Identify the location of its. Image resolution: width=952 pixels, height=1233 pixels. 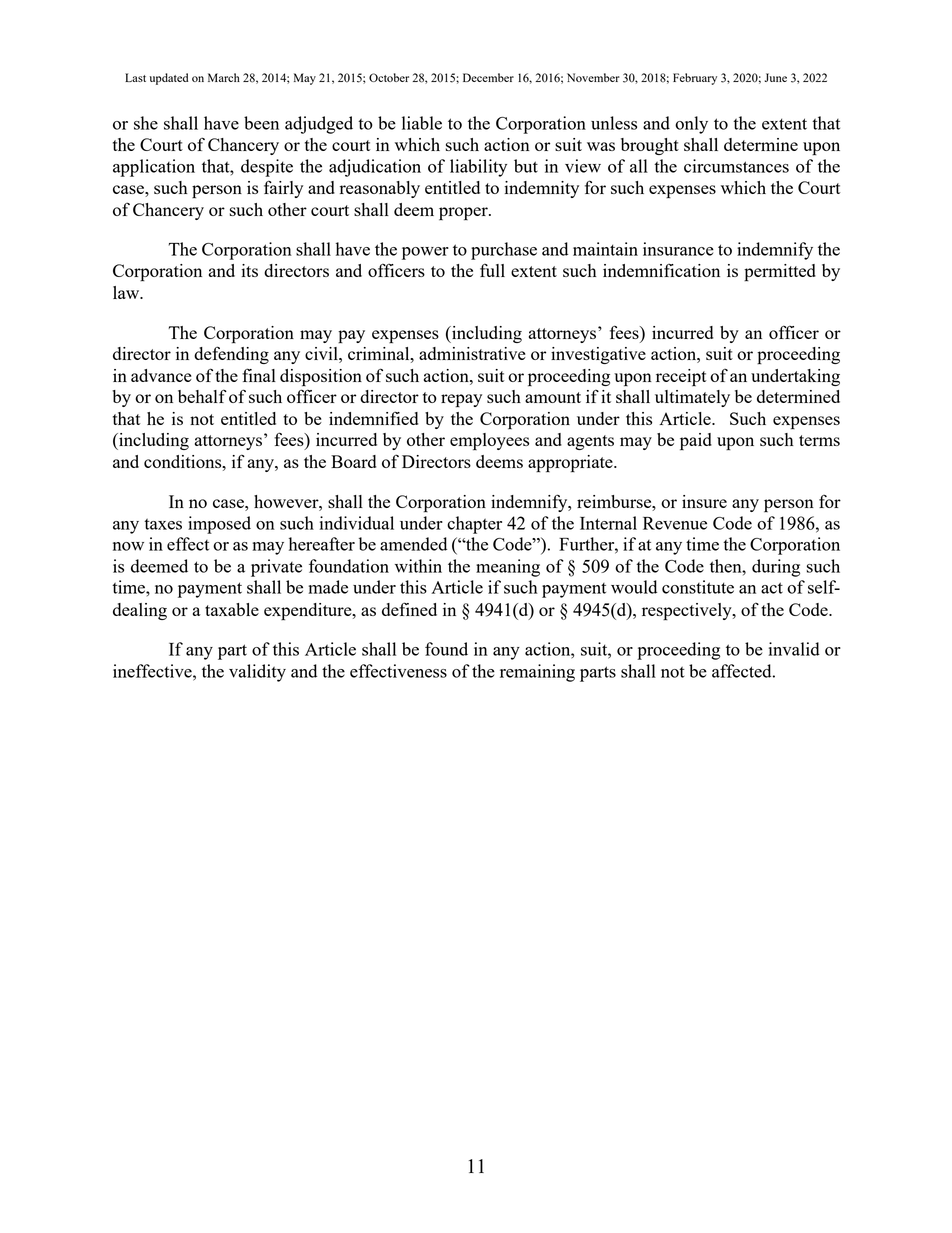
(249, 270).
